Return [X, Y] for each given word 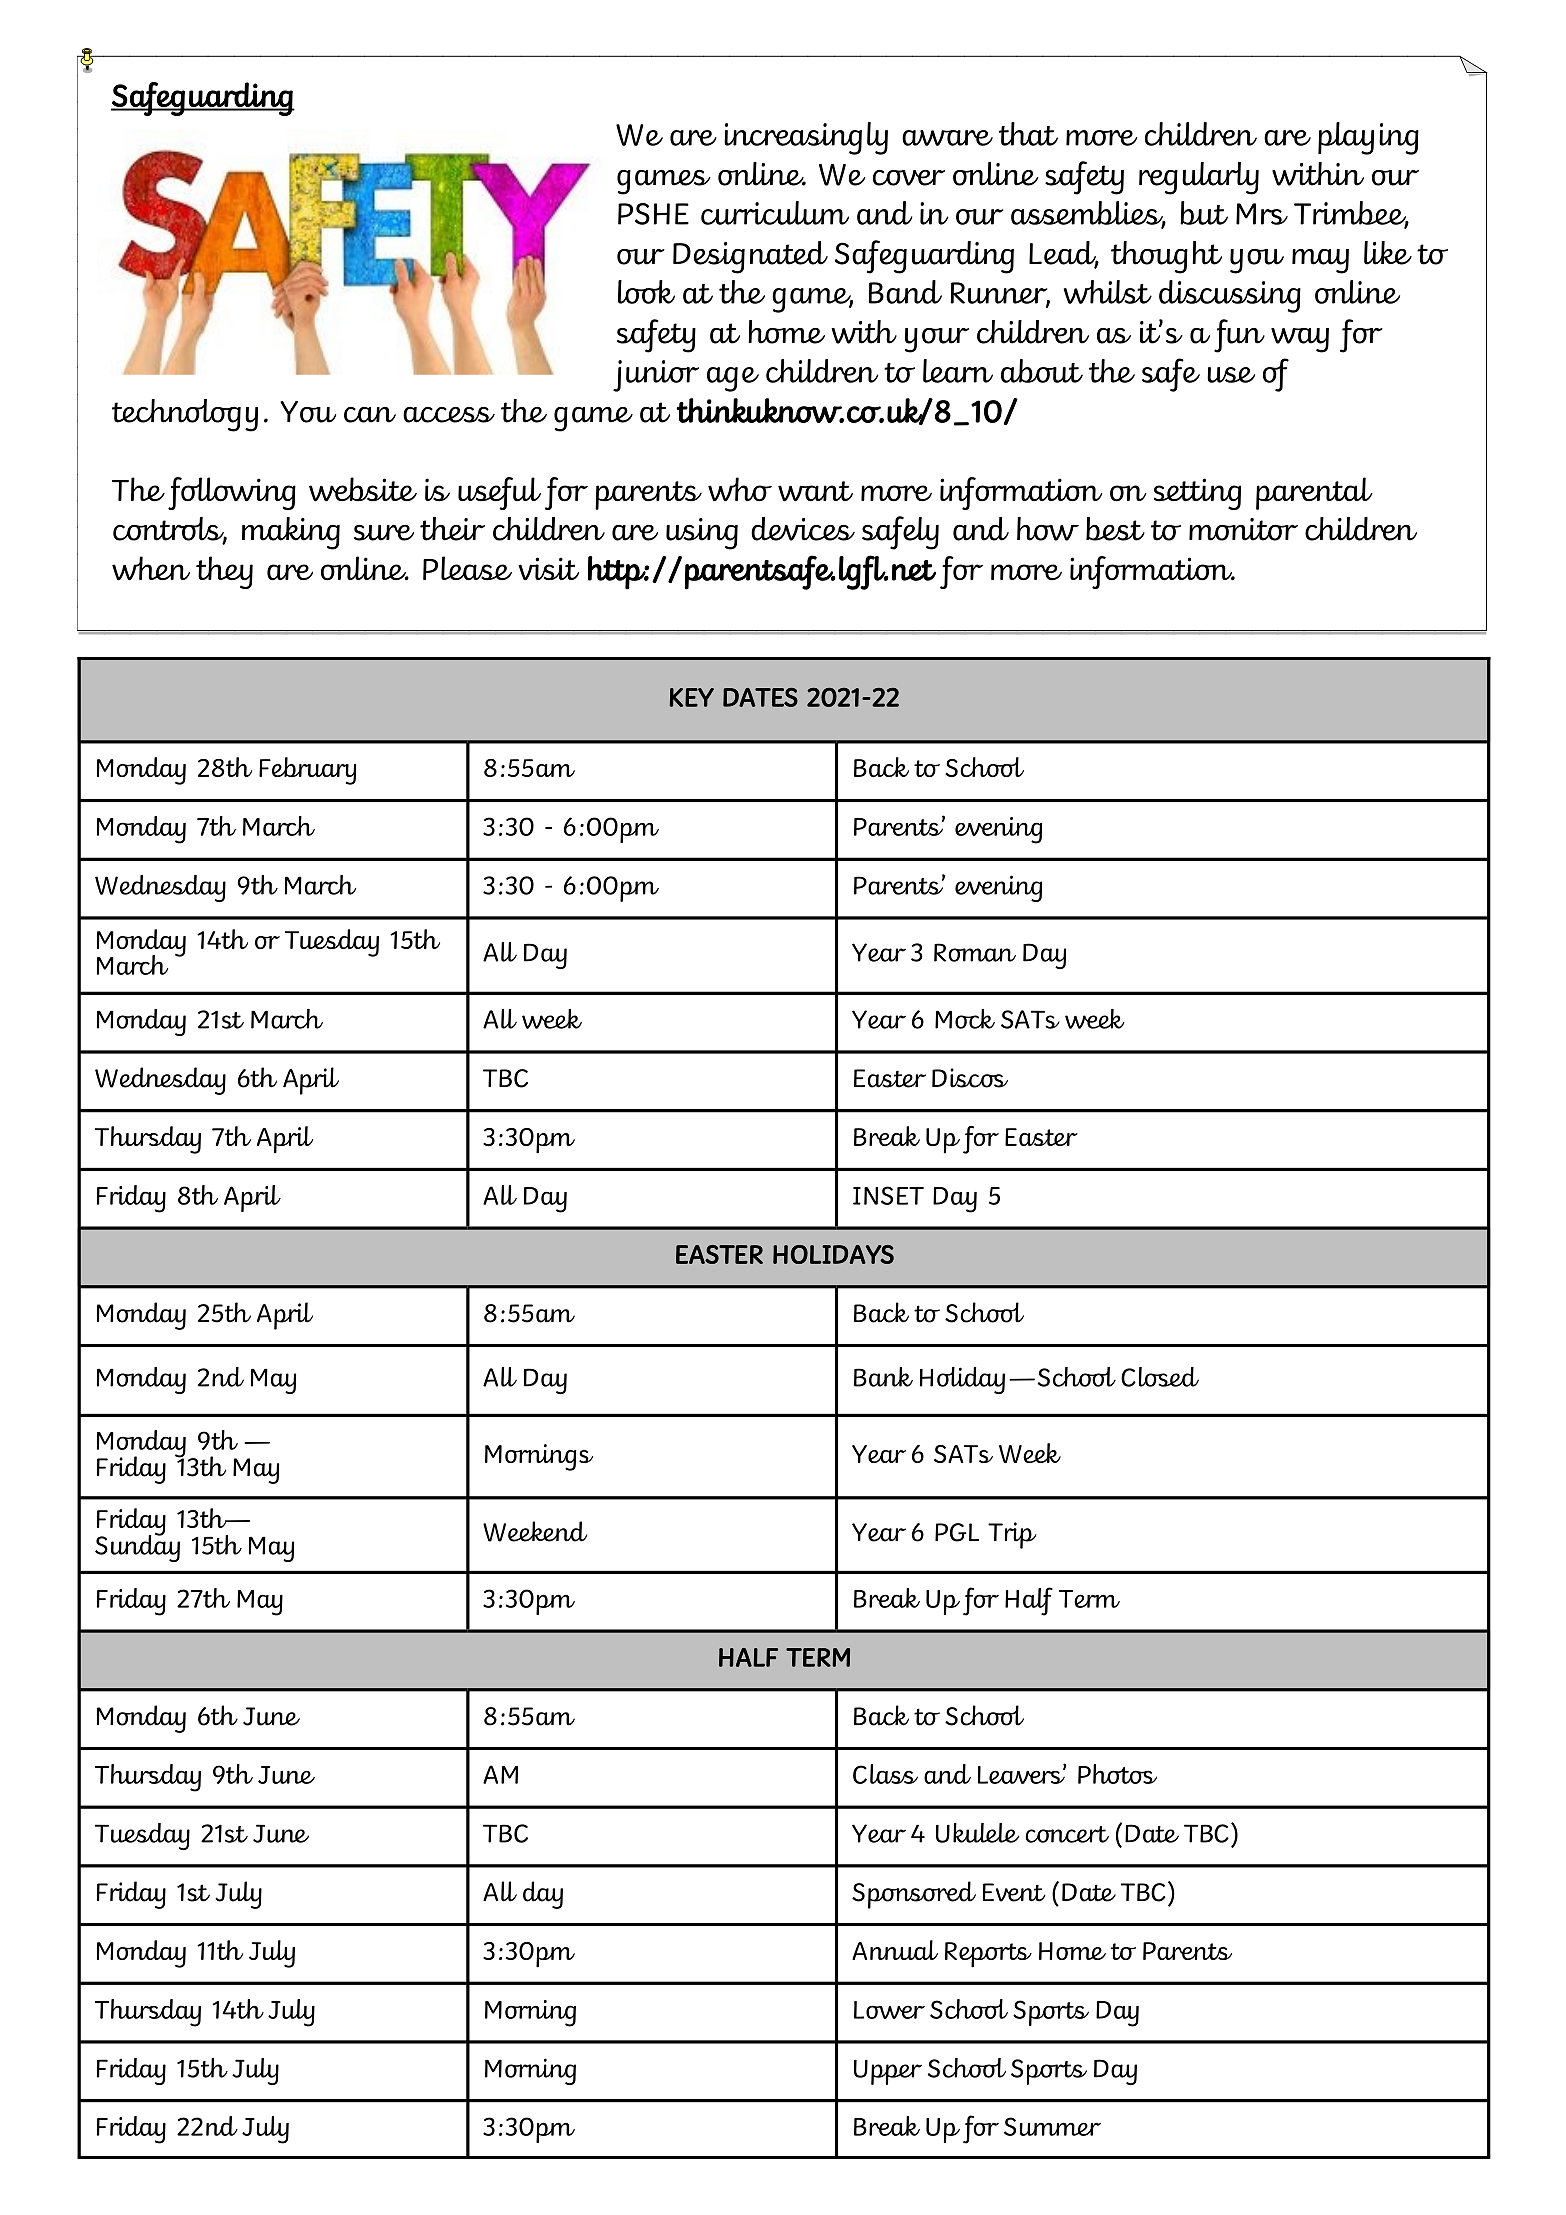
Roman [975, 952]
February [307, 771]
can [370, 415]
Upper [888, 2072]
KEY [692, 697]
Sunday [137, 1547]
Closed [1160, 1377]
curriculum [775, 213]
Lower [889, 2010]
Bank [883, 1377]
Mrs [1262, 214]
